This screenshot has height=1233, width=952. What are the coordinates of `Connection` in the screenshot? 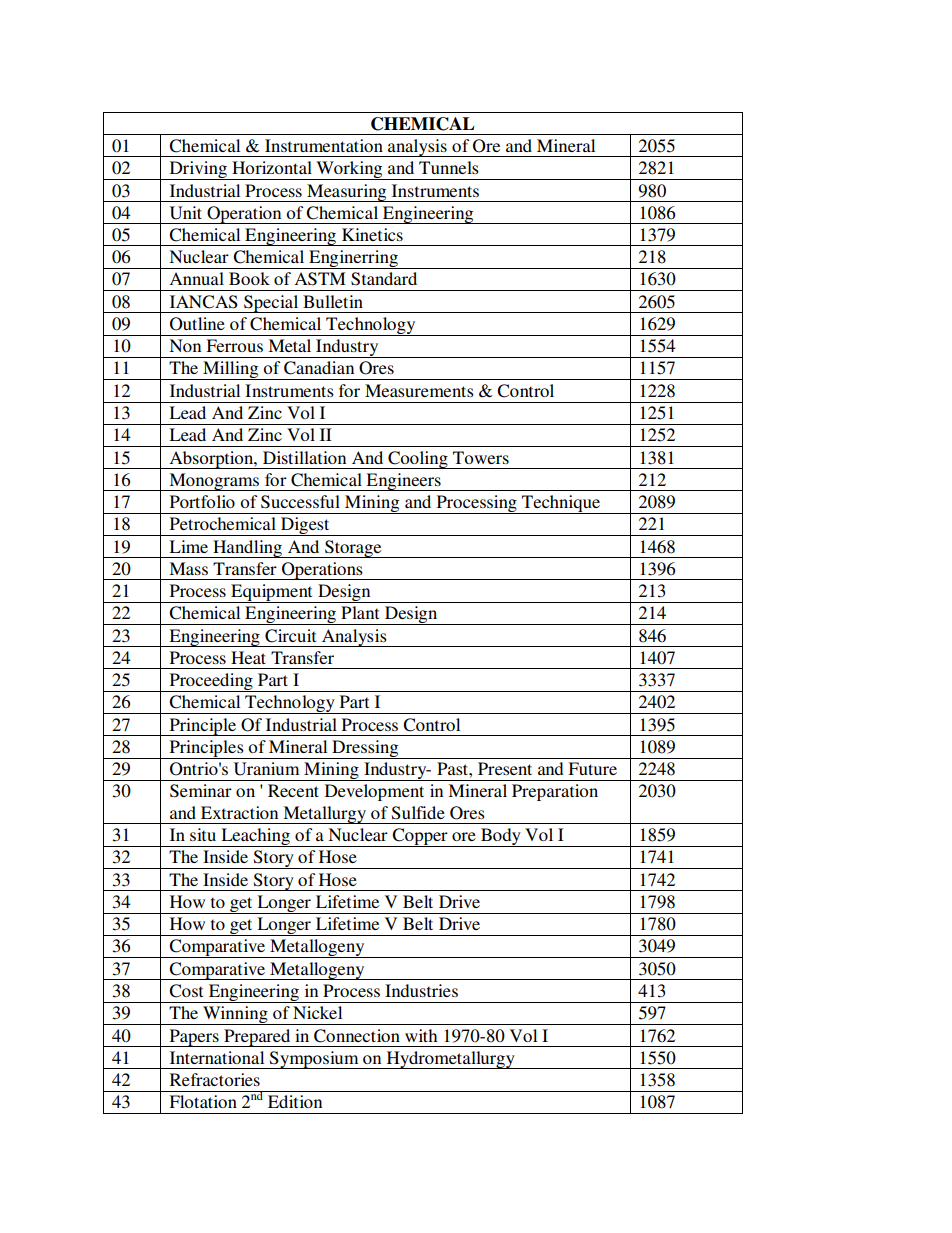 It's located at (357, 1036).
